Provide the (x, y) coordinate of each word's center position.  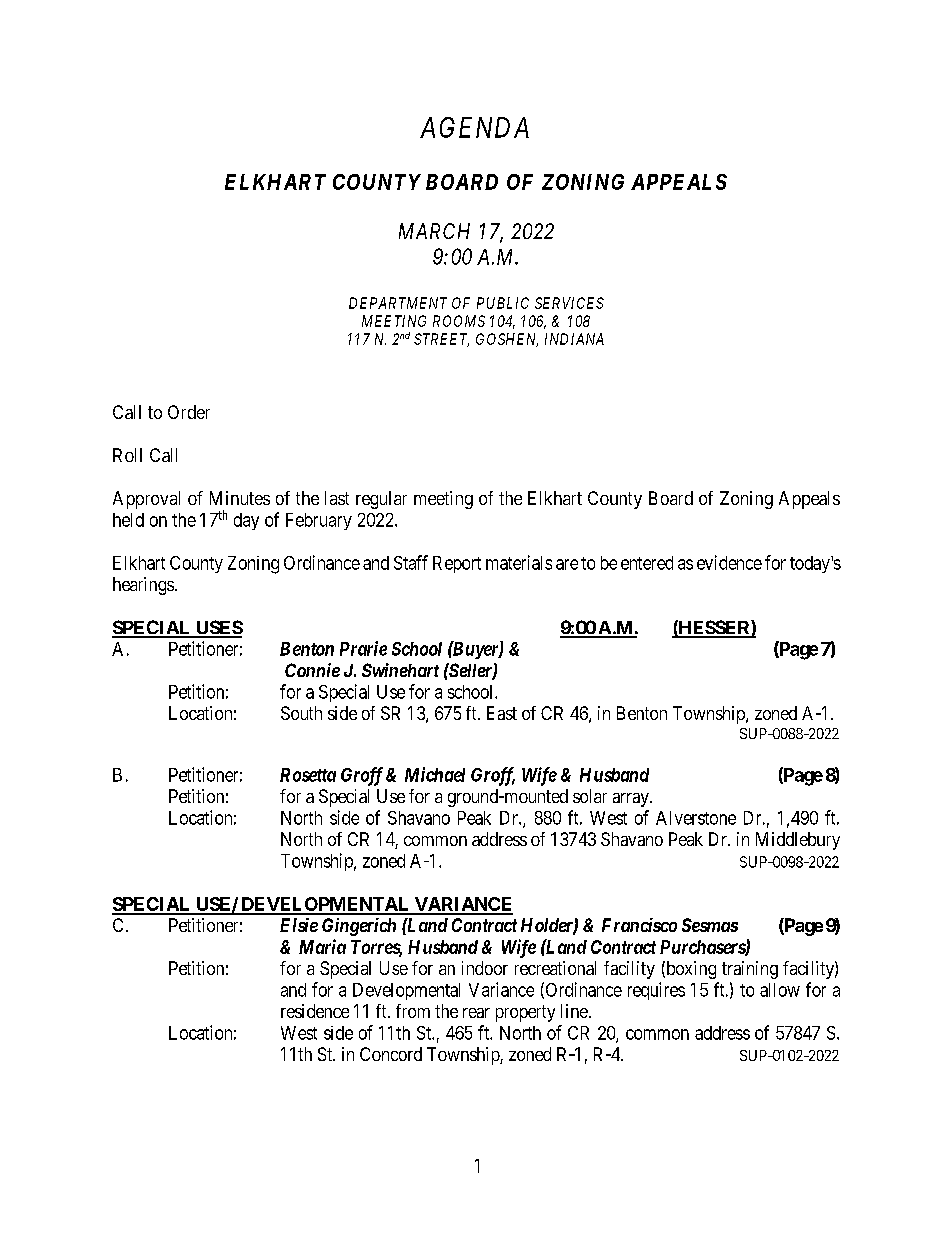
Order (189, 412)
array (632, 800)
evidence (729, 562)
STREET (441, 340)
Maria (322, 946)
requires (656, 991)
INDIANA (574, 339)
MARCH (434, 231)
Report (457, 564)
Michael (435, 774)
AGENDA (474, 127)
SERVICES (569, 303)
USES (218, 628)
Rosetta (308, 775)
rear (476, 1013)
